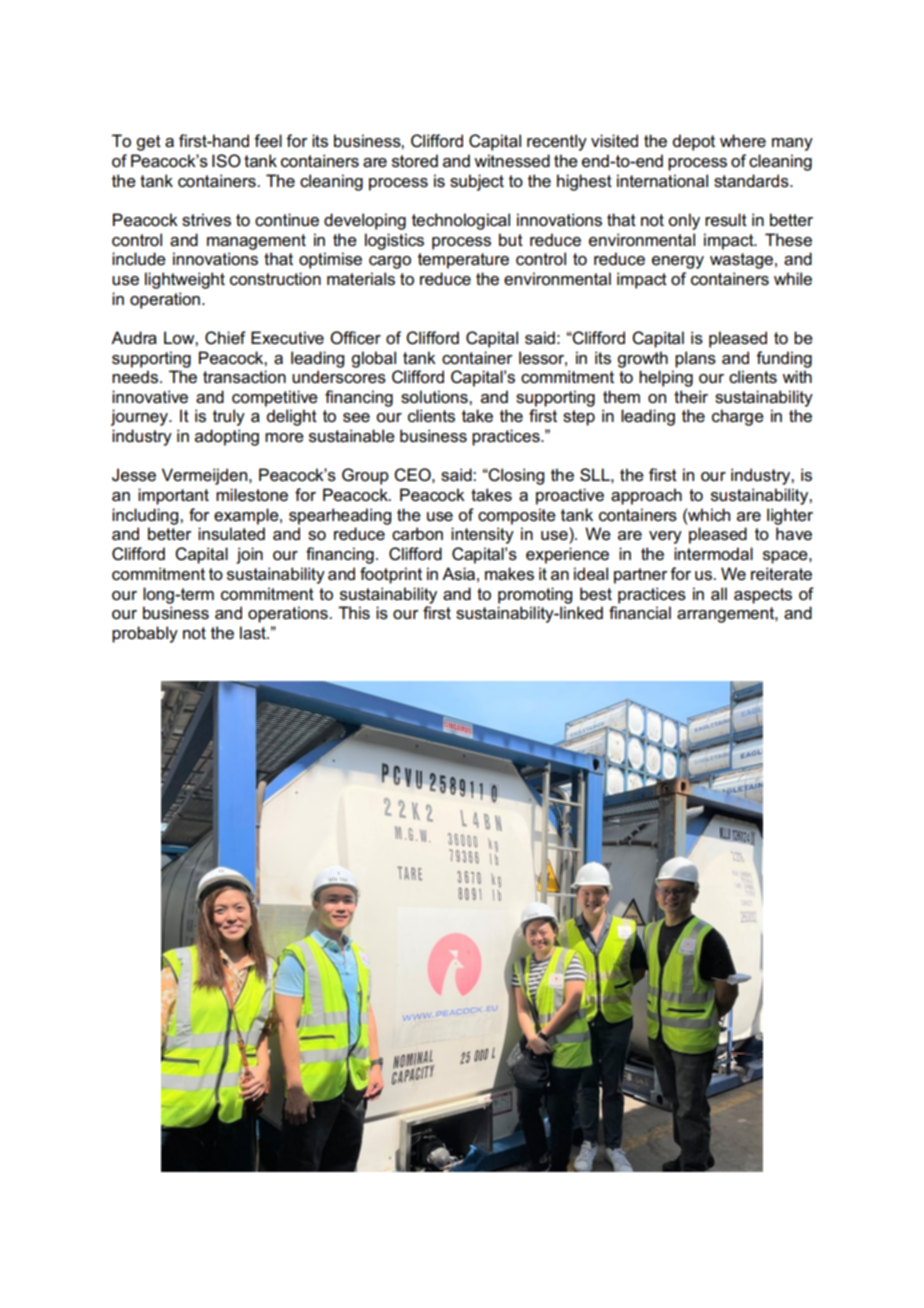 Image resolution: width=924 pixels, height=1308 pixels. Describe the element at coordinates (646, 496) in the screenshot. I see `approach` at that location.
